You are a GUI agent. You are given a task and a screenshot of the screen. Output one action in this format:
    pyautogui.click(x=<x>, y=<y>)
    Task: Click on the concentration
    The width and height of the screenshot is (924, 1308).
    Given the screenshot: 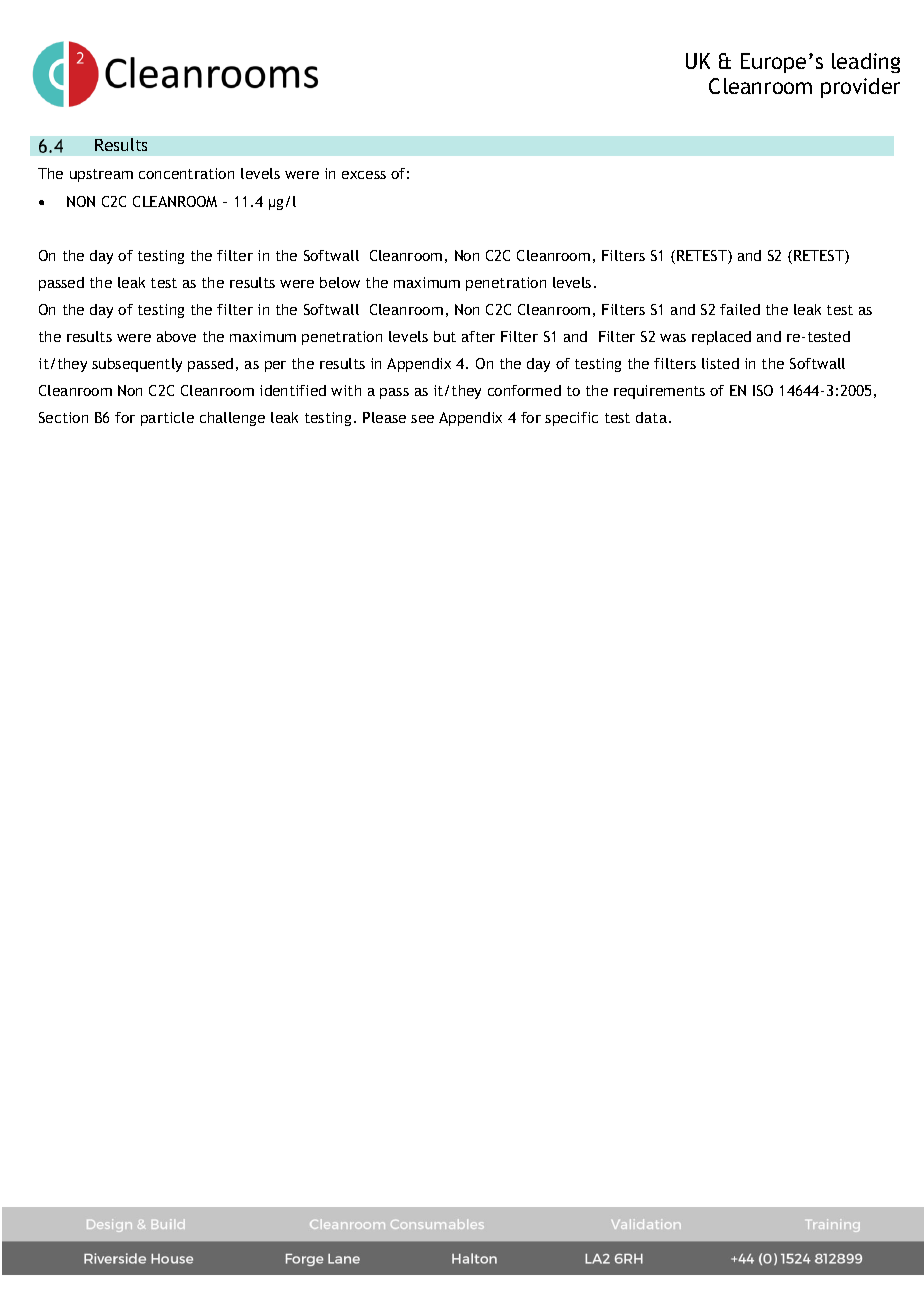 What is the action you would take?
    pyautogui.click(x=186, y=173)
